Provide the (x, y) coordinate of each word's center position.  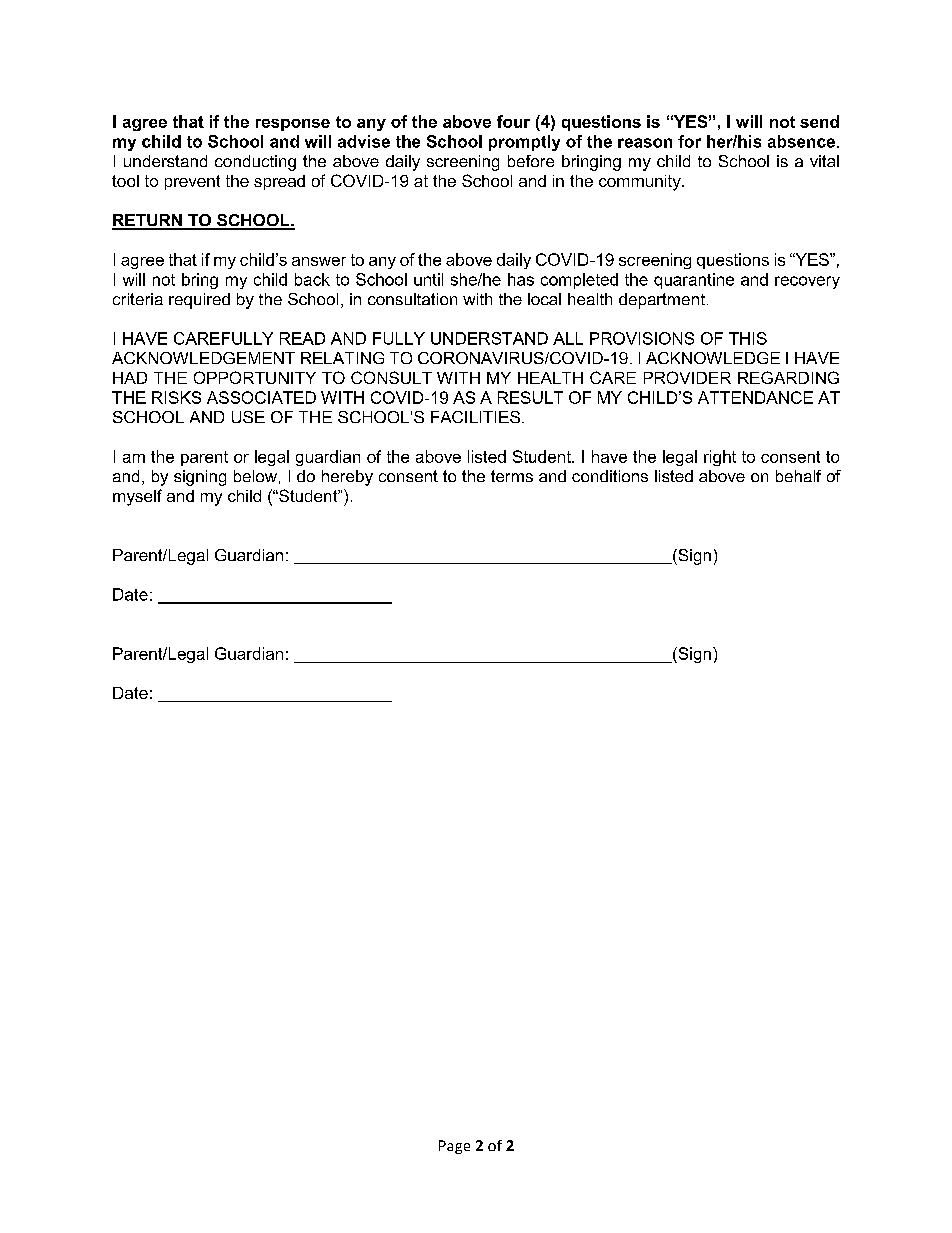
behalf (798, 476)
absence (801, 141)
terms (512, 476)
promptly (524, 143)
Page (454, 1147)
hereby (347, 478)
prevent (192, 182)
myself (137, 497)
